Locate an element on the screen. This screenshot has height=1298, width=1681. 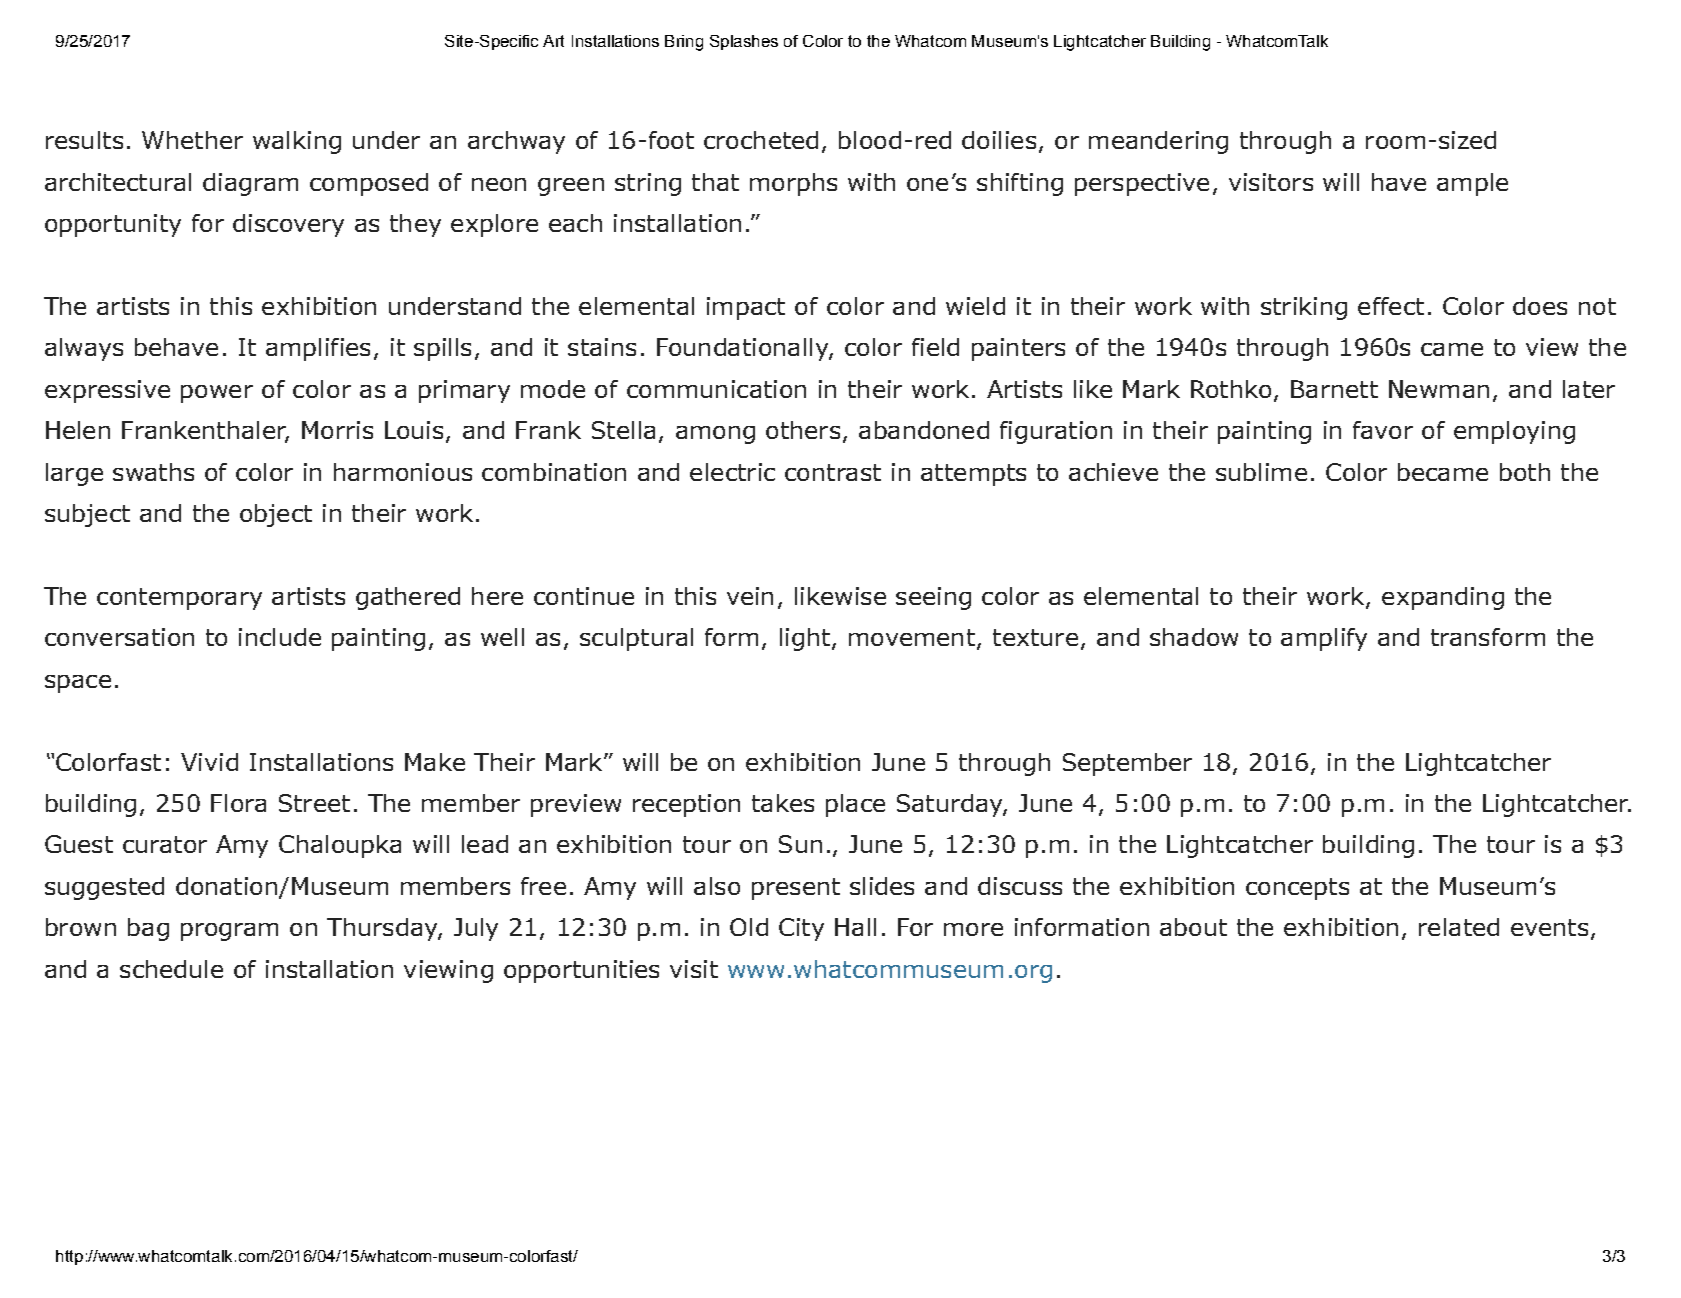
Whether is located at coordinates (192, 140).
